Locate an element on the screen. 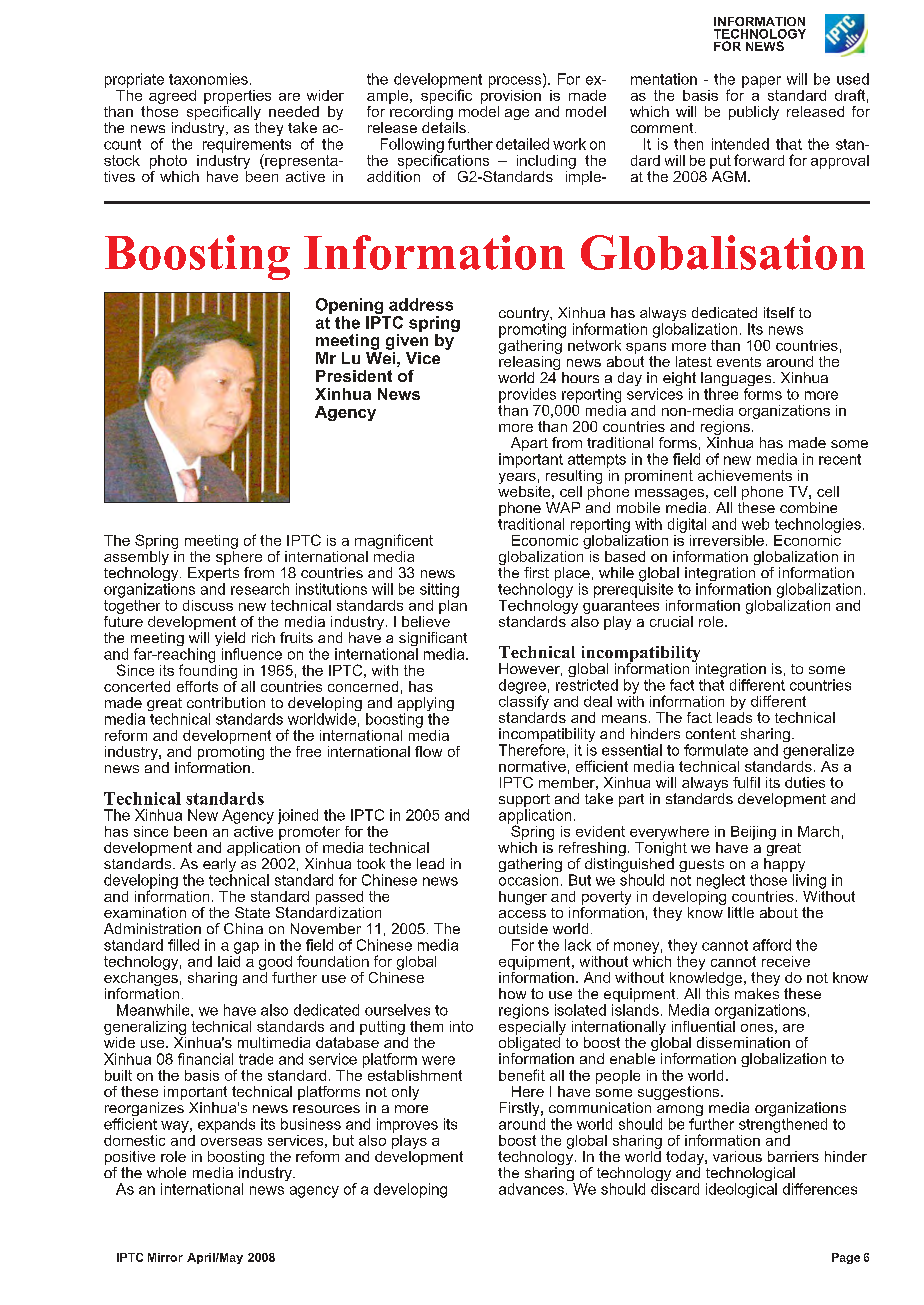 Image resolution: width=924 pixels, height=1305 pixels. ideological is located at coordinates (741, 1190).
